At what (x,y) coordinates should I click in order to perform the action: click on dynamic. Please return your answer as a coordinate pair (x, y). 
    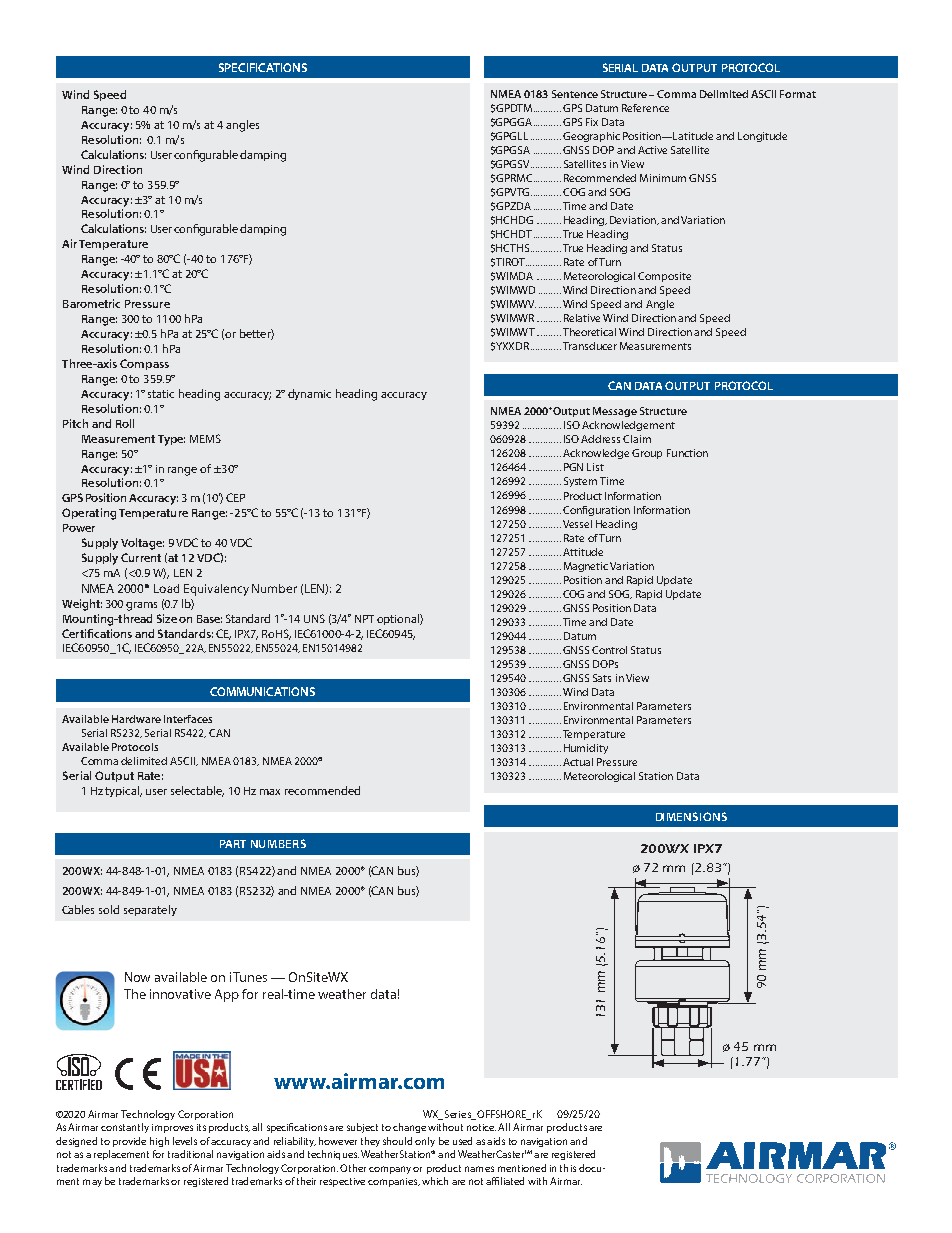
    Looking at the image, I should click on (309, 394).
